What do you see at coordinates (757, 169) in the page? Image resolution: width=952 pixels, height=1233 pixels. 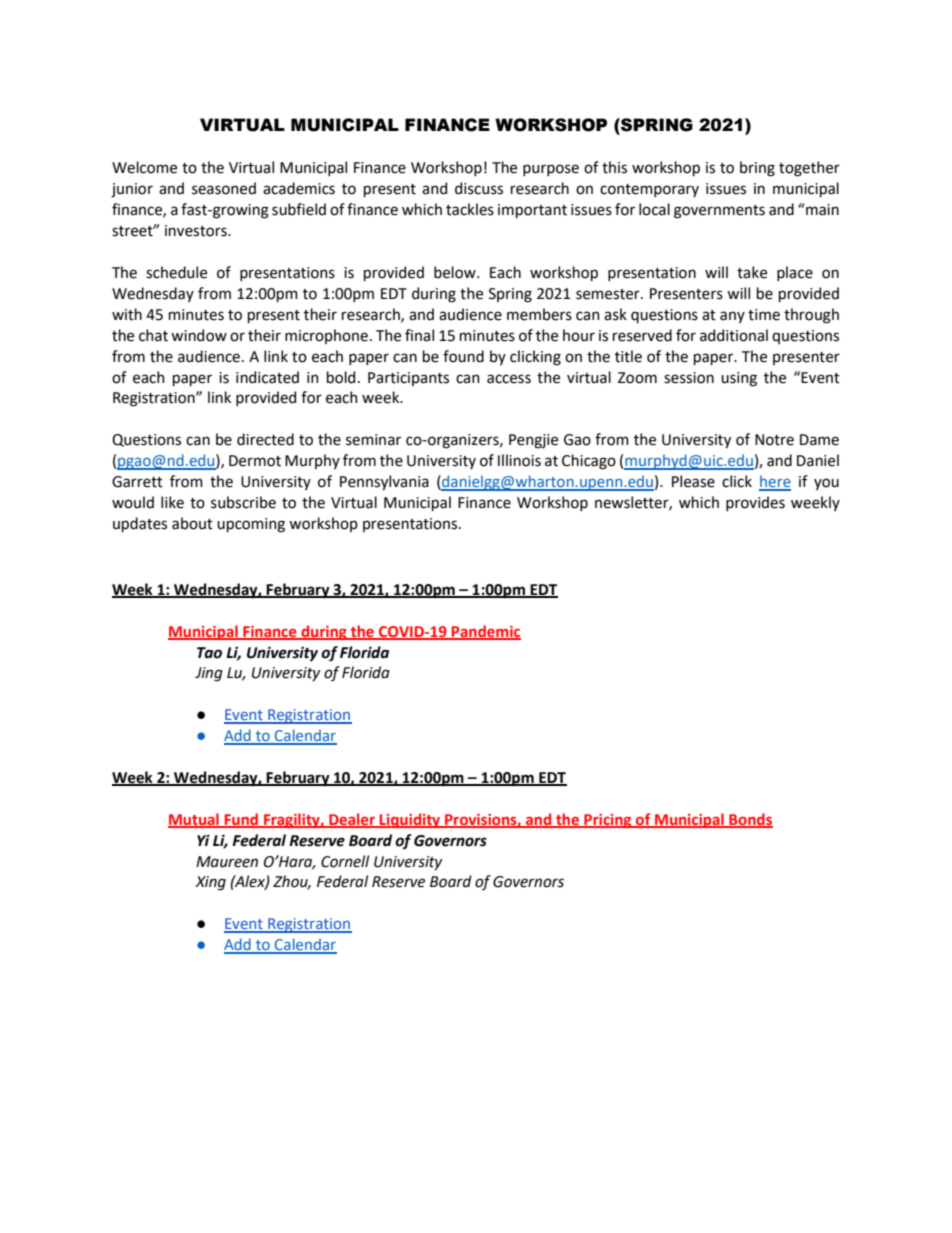 I see `bring` at bounding box center [757, 169].
